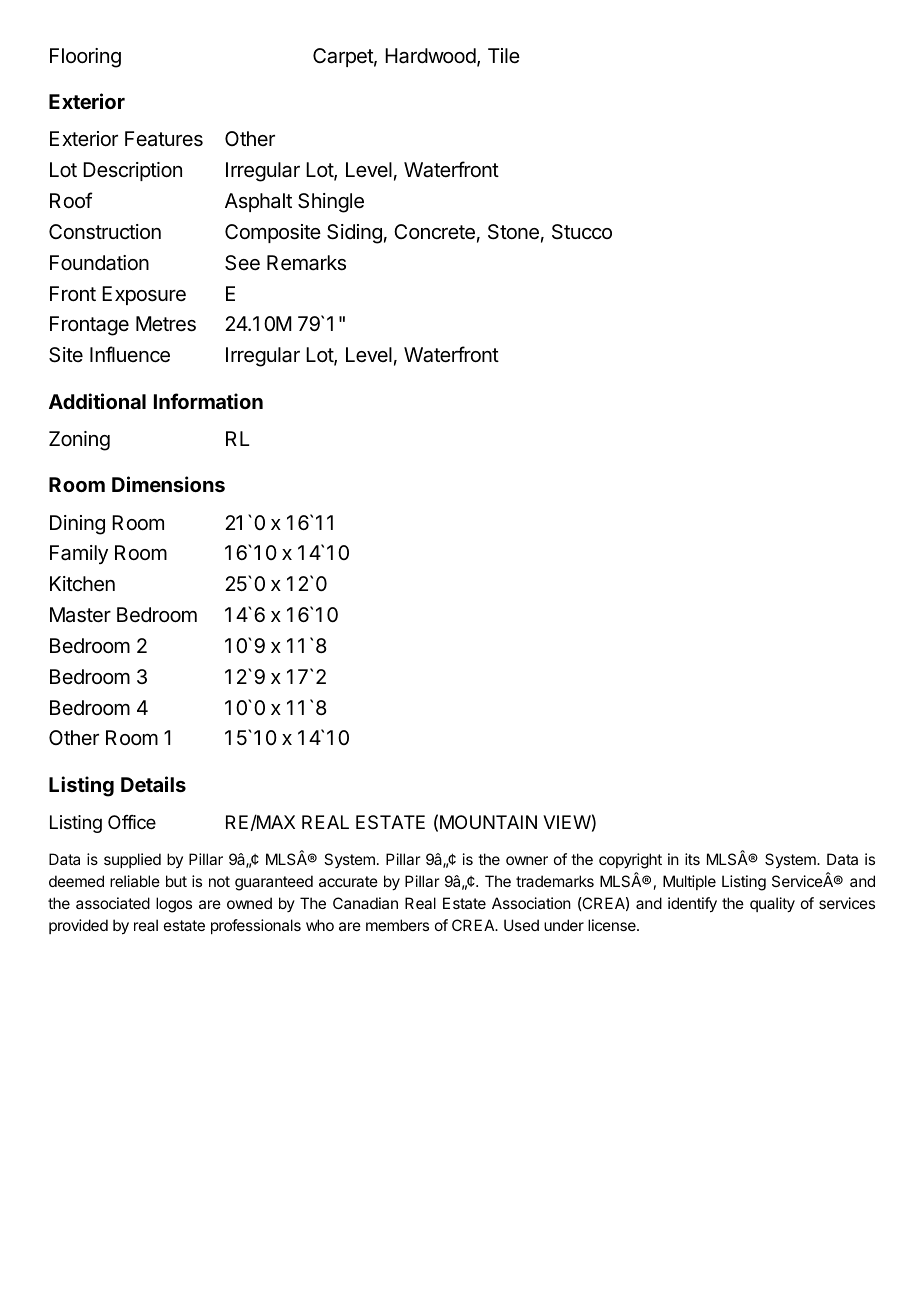 The width and height of the screenshot is (924, 1308). Describe the element at coordinates (504, 55) in the screenshot. I see `Tile` at that location.
